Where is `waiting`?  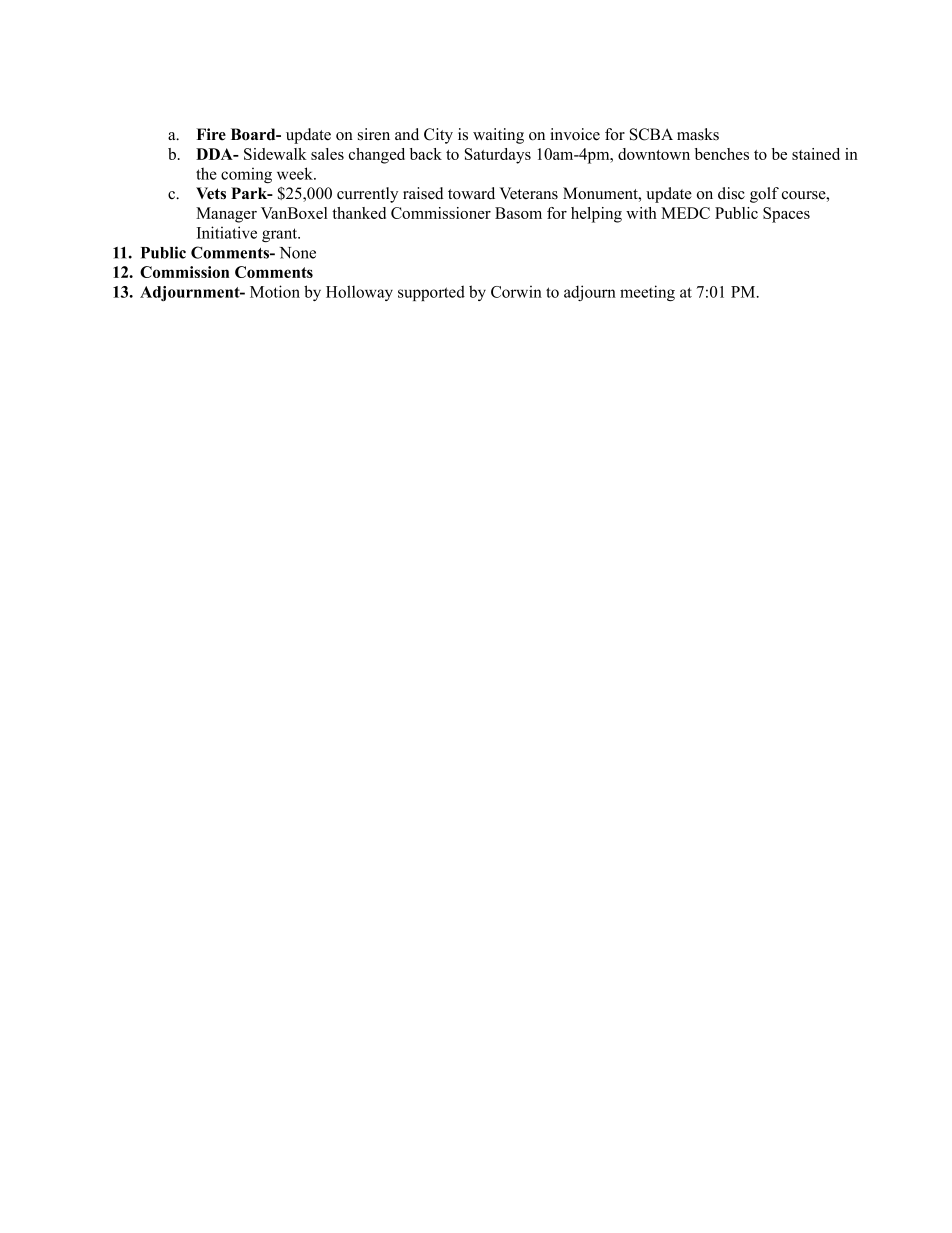
waiting is located at coordinates (498, 136).
